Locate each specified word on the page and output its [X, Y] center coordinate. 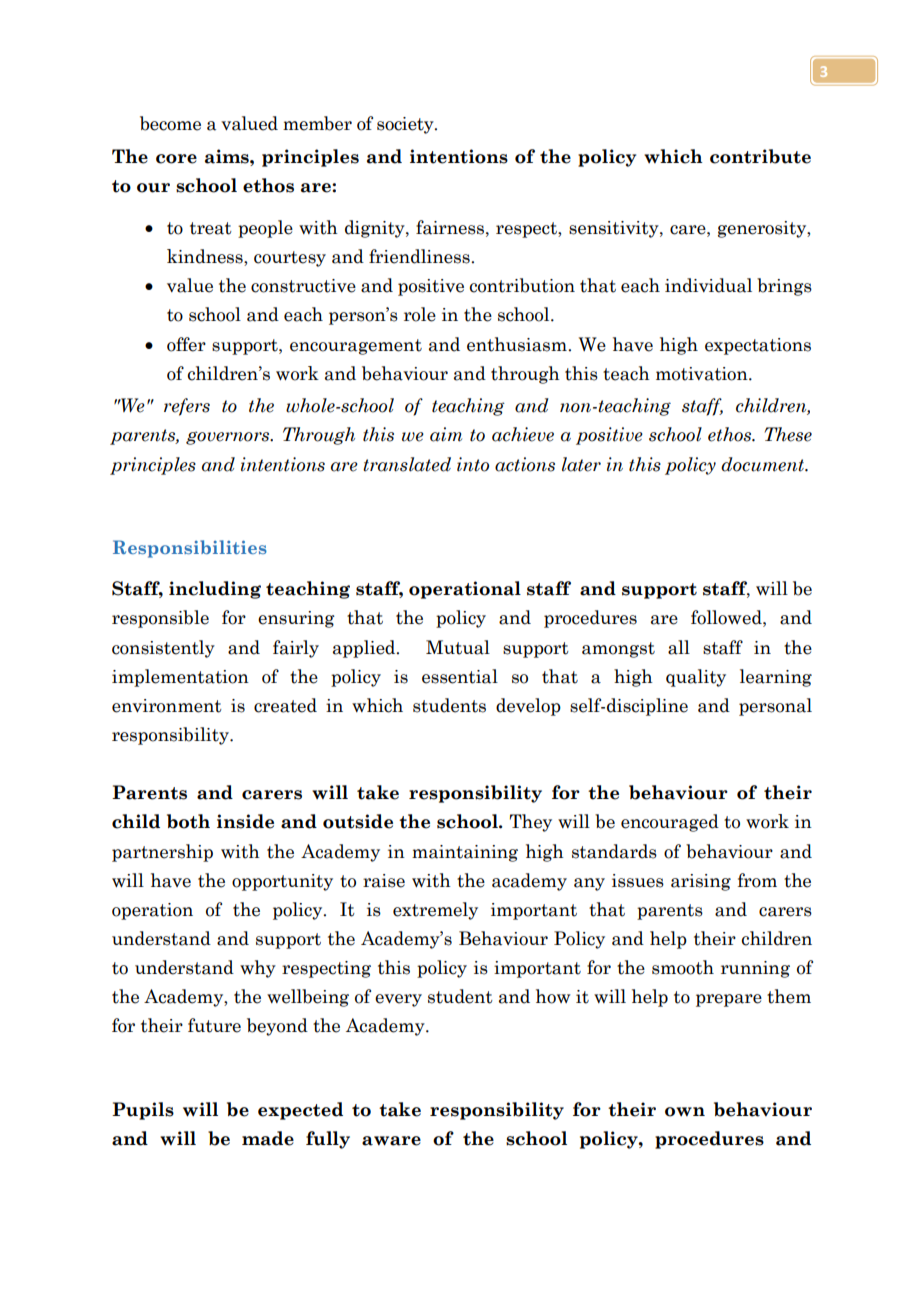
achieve [523, 434]
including [215, 590]
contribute [760, 156]
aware [391, 1141]
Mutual [458, 647]
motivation [703, 374]
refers [187, 407]
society [406, 125]
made [268, 1138]
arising [701, 882]
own [685, 1112]
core [176, 159]
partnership [162, 853]
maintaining [465, 853]
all [679, 647]
